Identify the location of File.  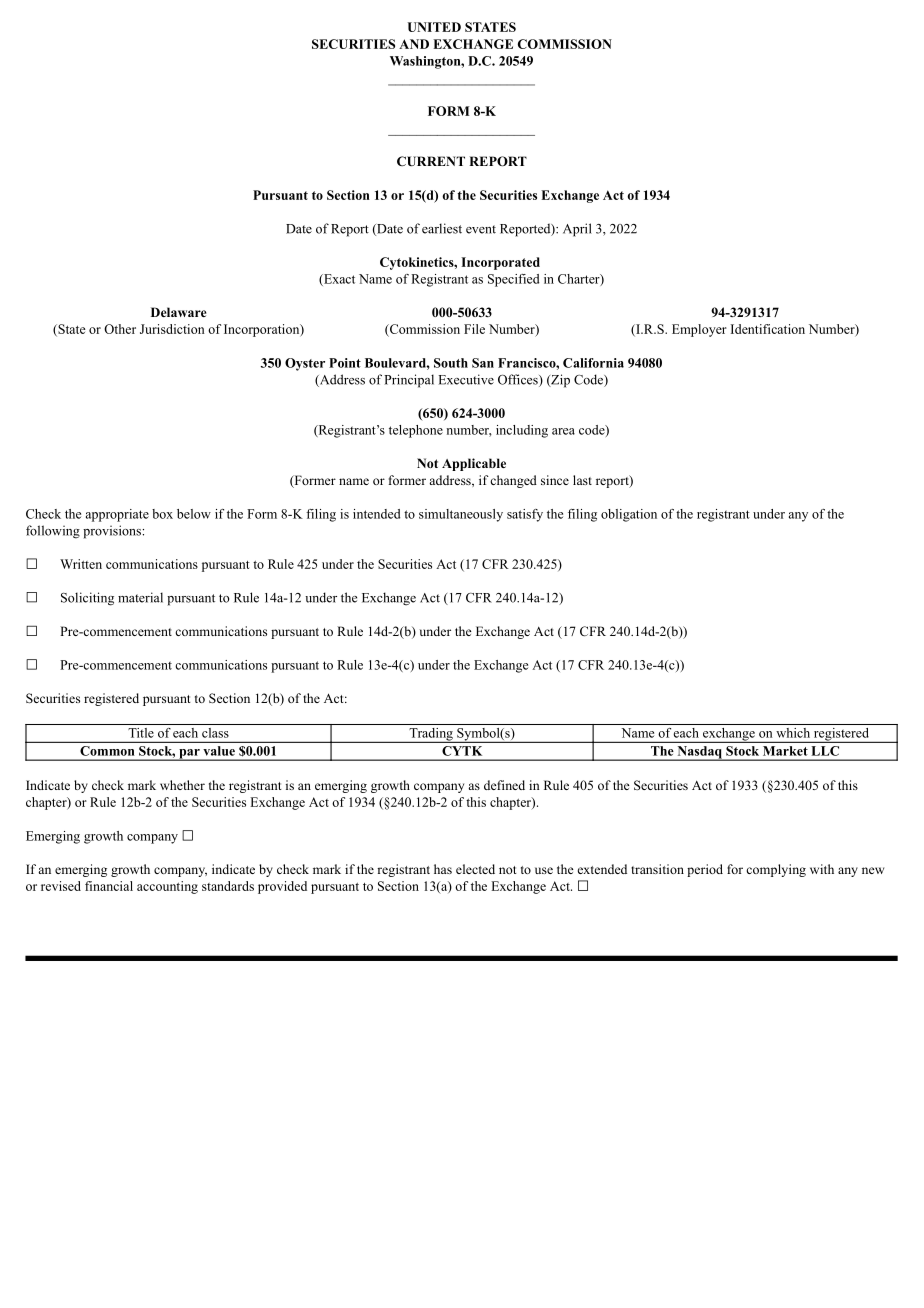
(474, 329).
